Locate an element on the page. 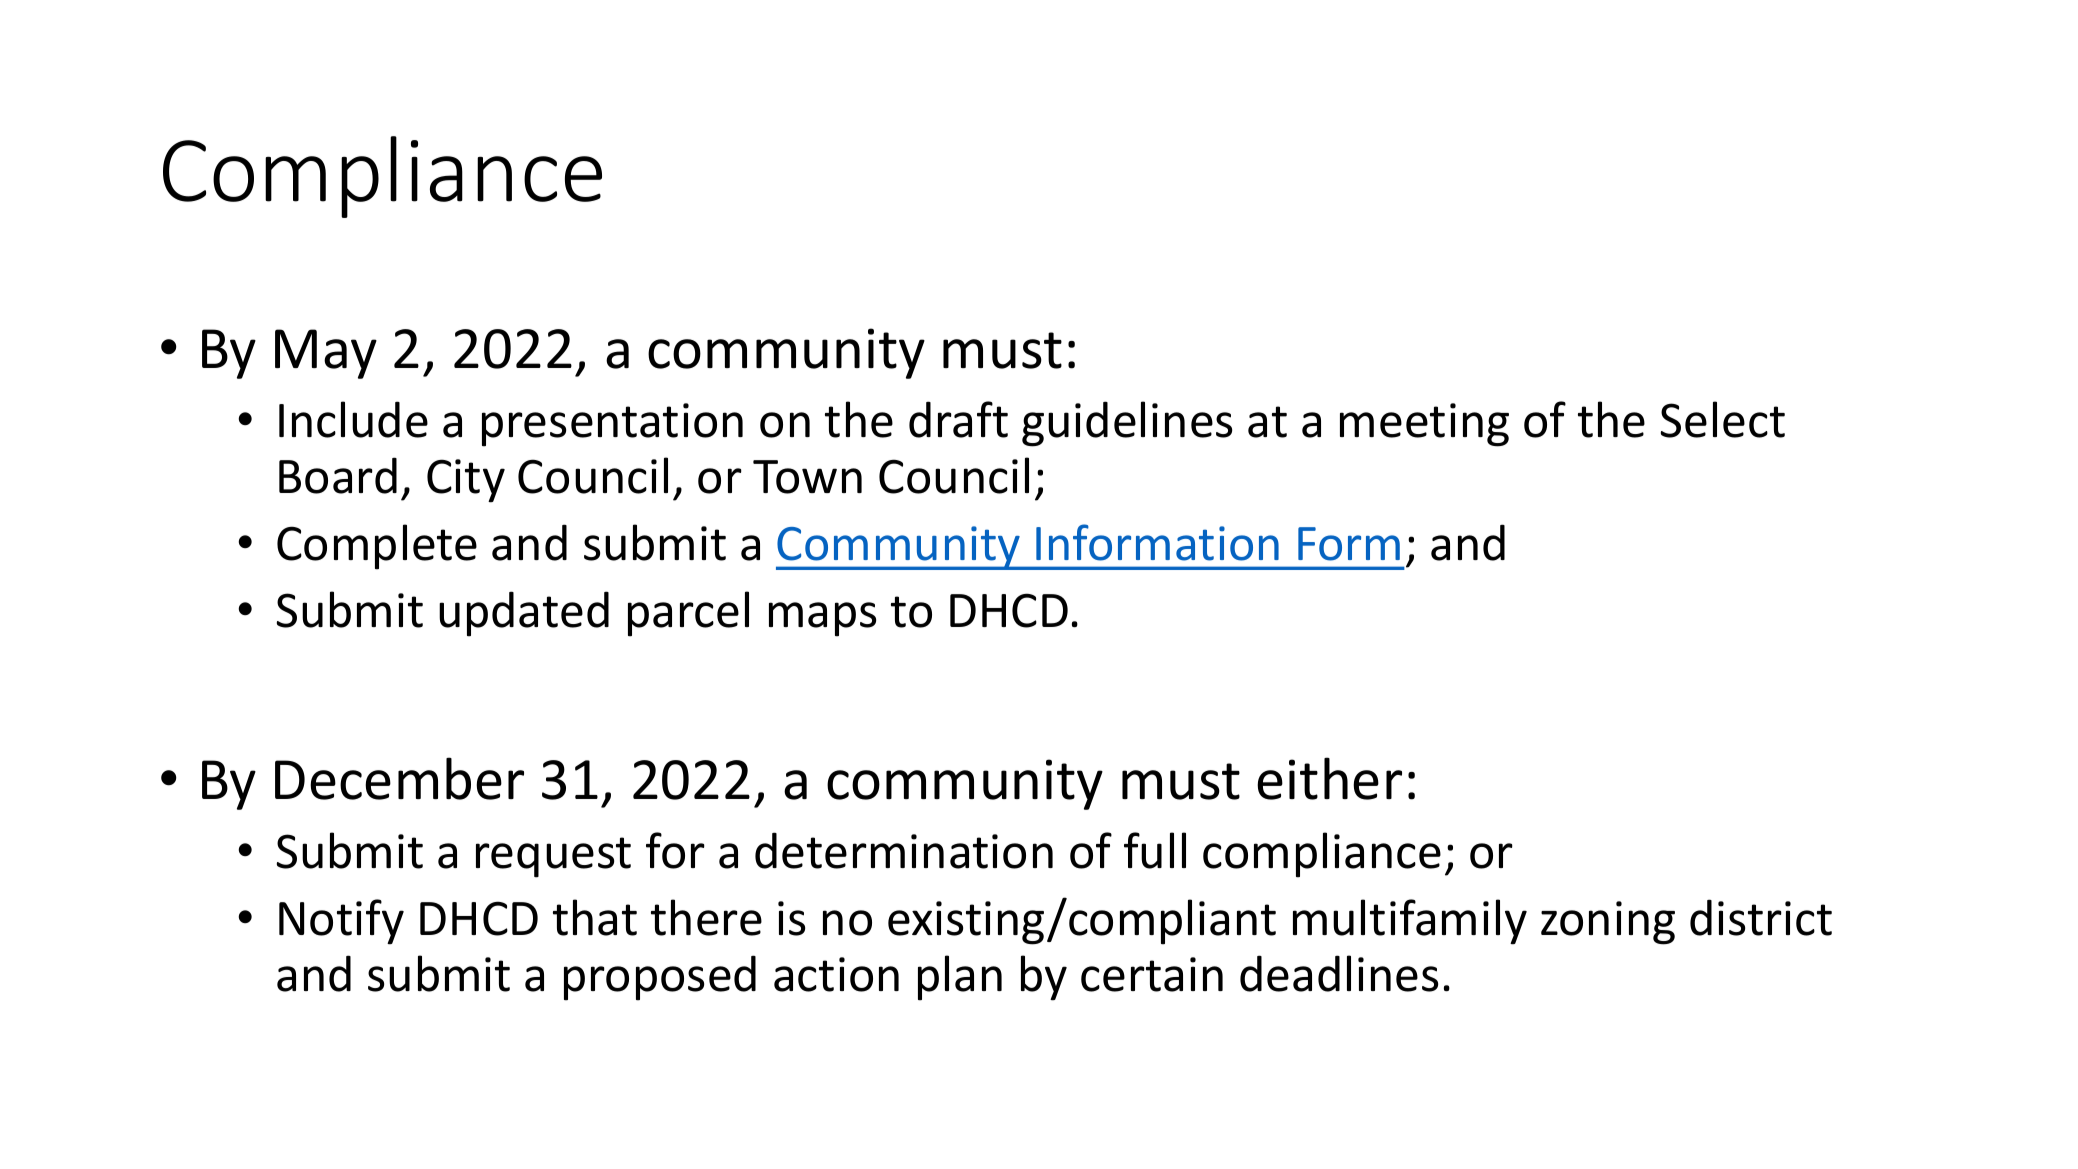  draft is located at coordinates (958, 419).
